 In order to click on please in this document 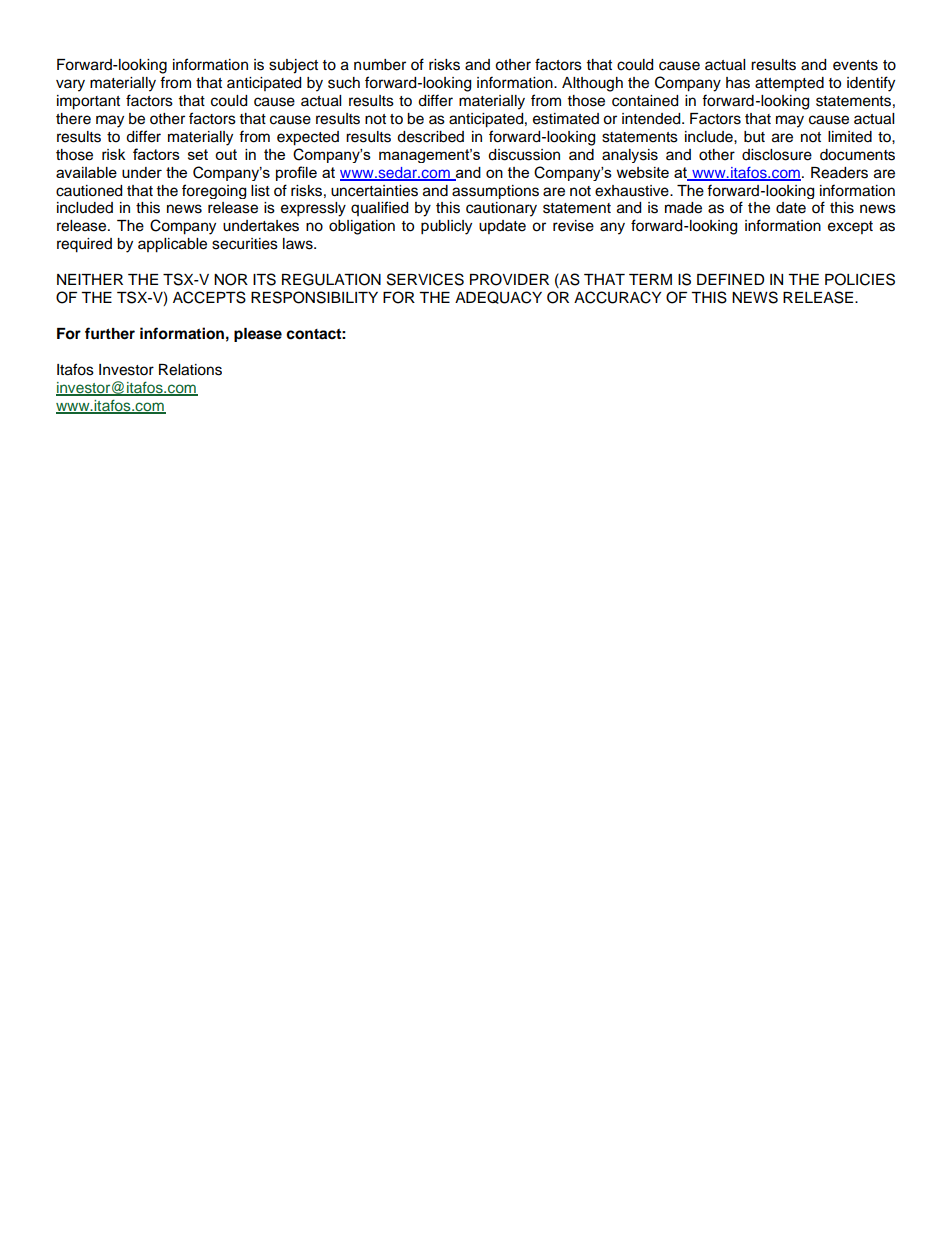, I will do `click(258, 335)`.
